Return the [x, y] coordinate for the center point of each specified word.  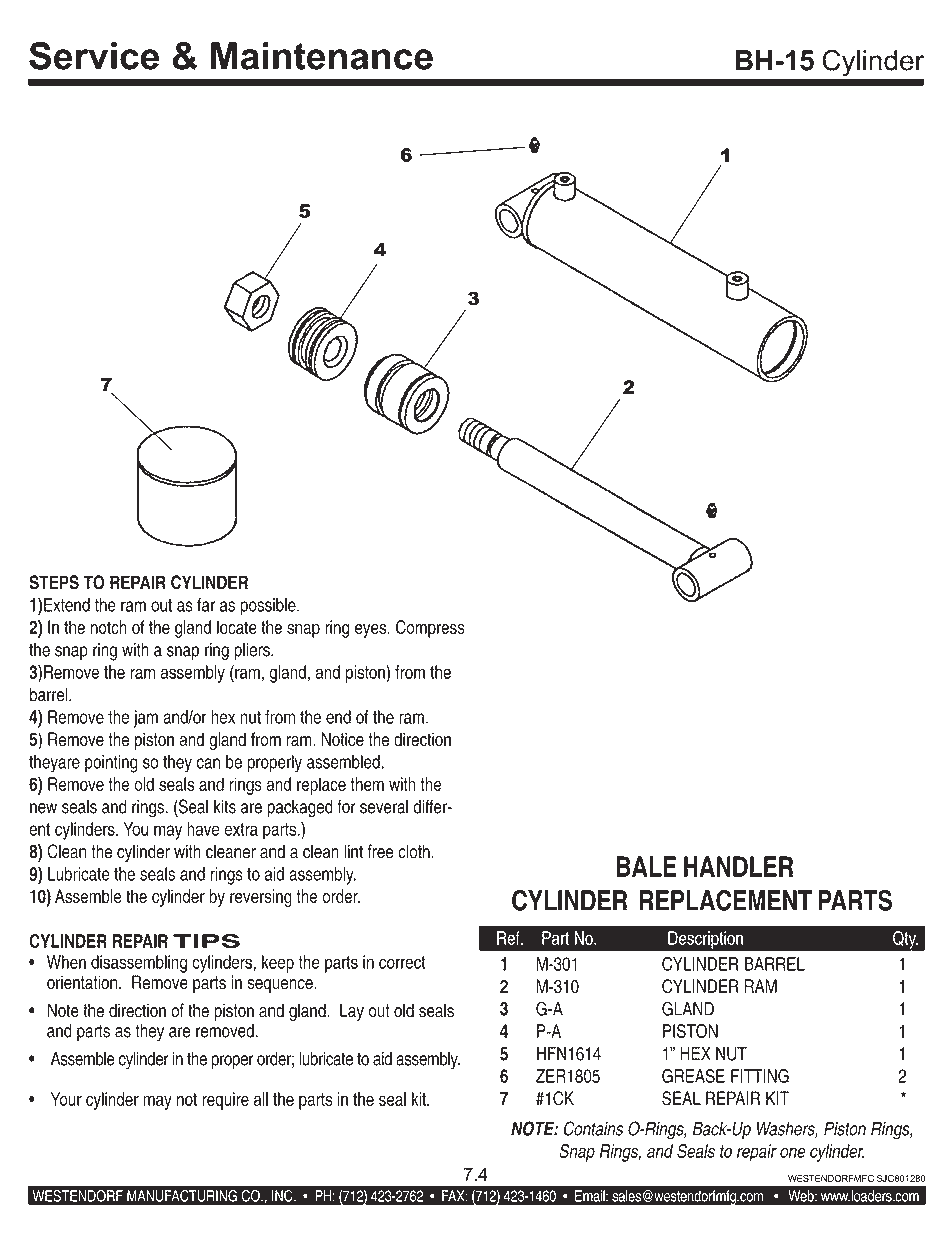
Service [94, 56]
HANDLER [738, 866]
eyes [372, 630]
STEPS [54, 582]
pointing [111, 764]
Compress [430, 629]
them [367, 784]
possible [269, 607]
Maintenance [322, 56]
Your [66, 1099]
